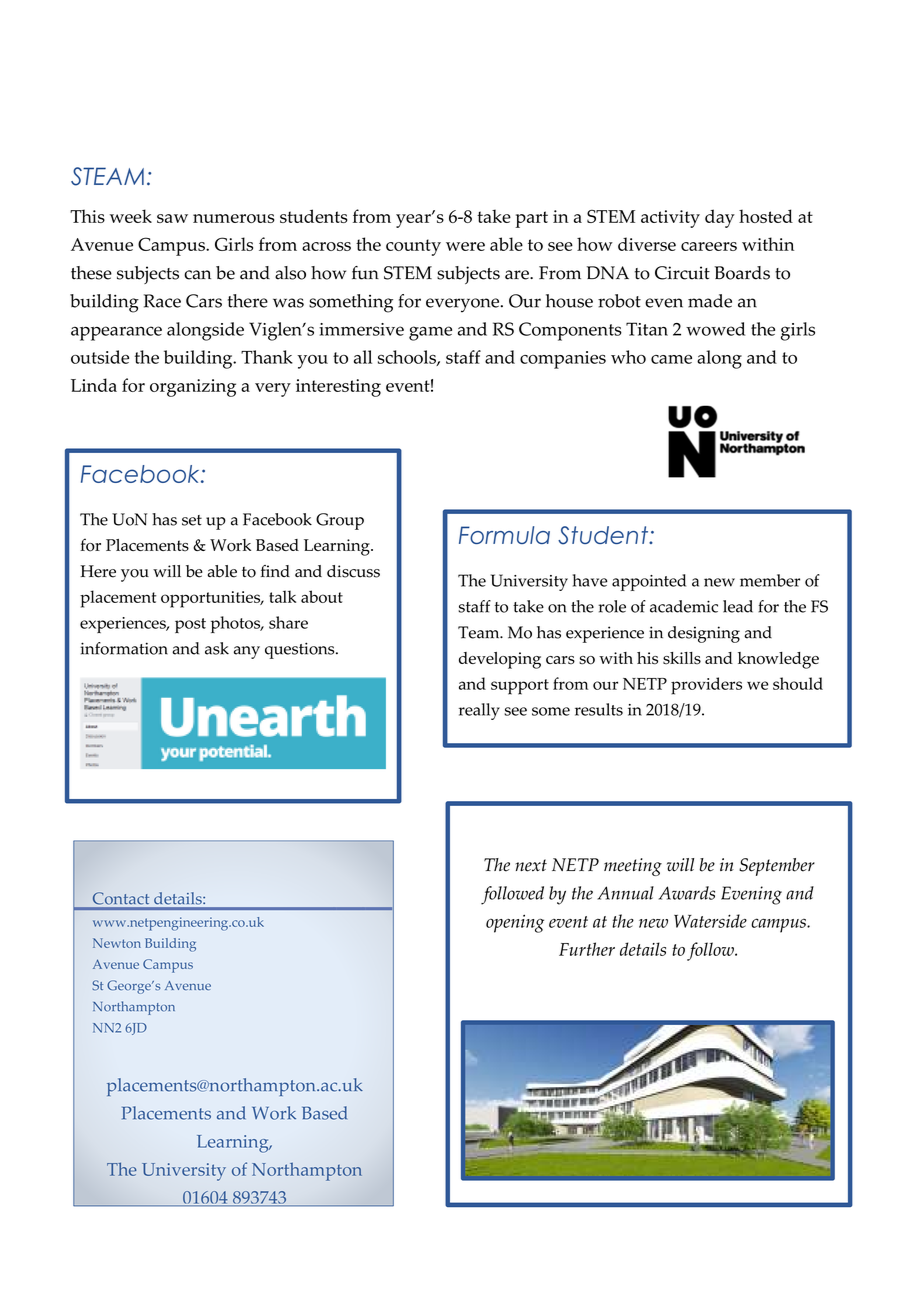  I want to click on Awards, so click(687, 893).
